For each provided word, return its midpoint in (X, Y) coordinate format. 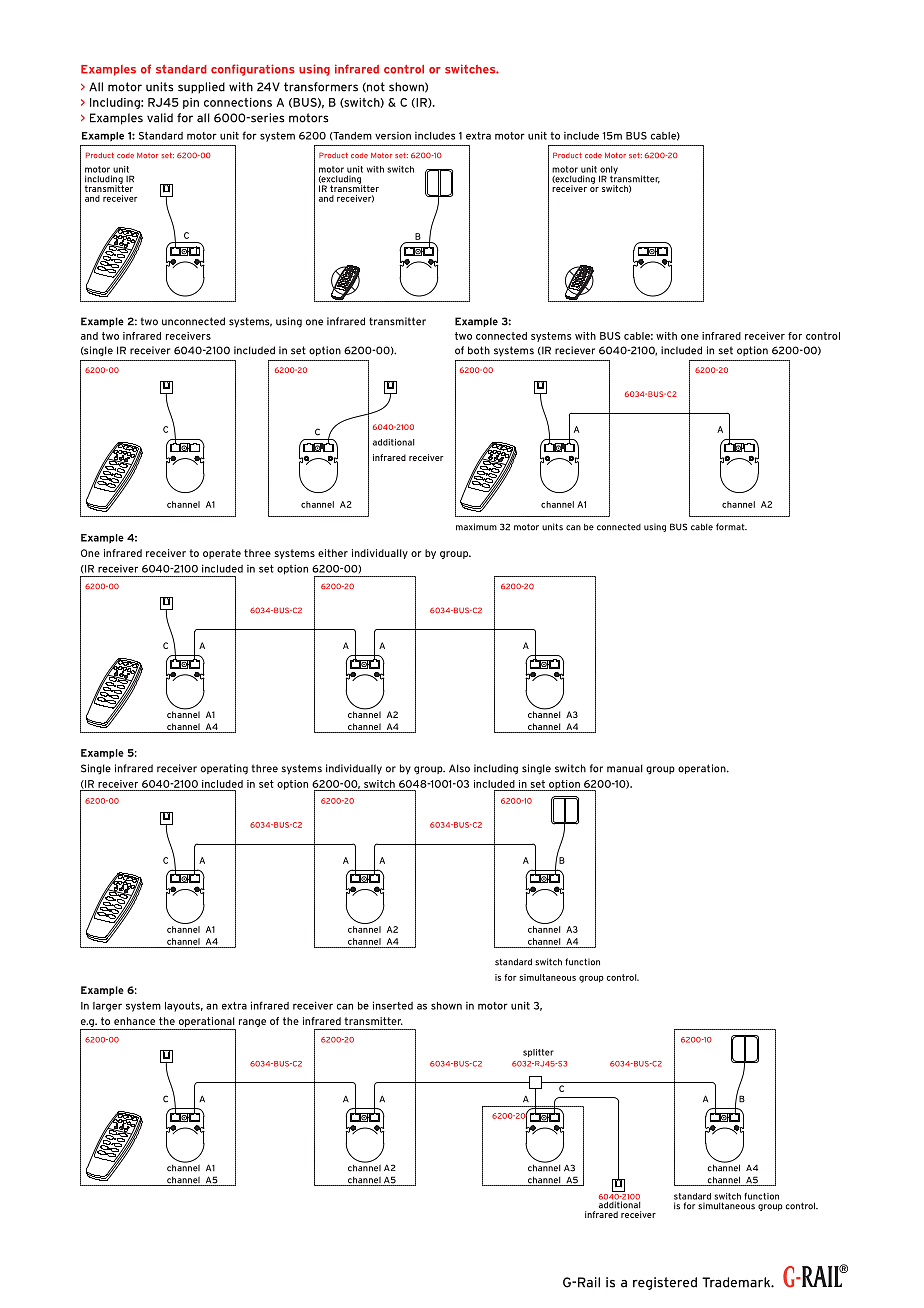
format (731, 527)
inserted (393, 1005)
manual (625, 768)
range (252, 1023)
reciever (575, 350)
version (393, 136)
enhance (134, 1021)
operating (224, 769)
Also (459, 768)
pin (191, 103)
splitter (538, 1053)
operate (222, 554)
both (479, 350)
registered (665, 1283)
